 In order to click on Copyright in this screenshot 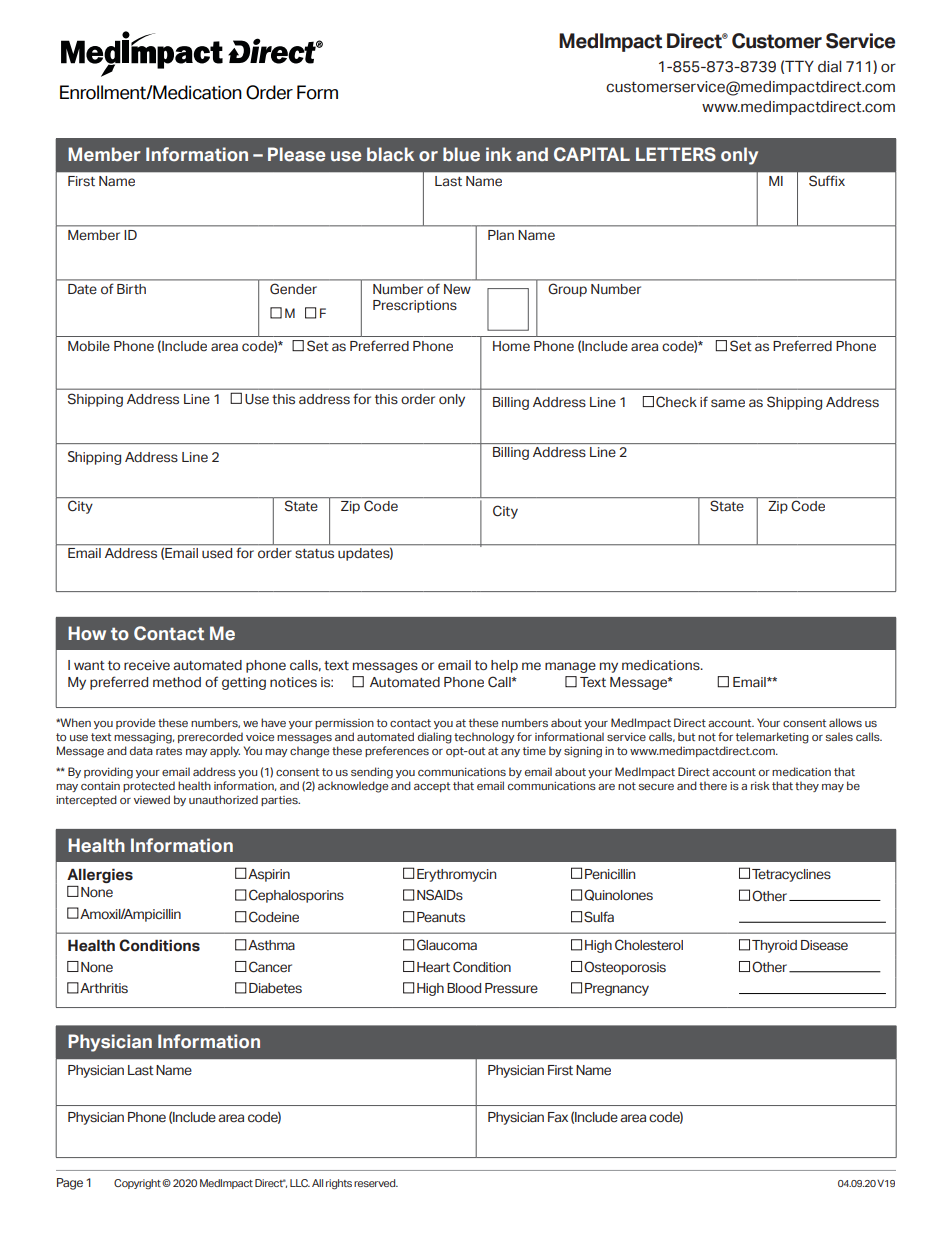, I will do `click(138, 1184)`.
